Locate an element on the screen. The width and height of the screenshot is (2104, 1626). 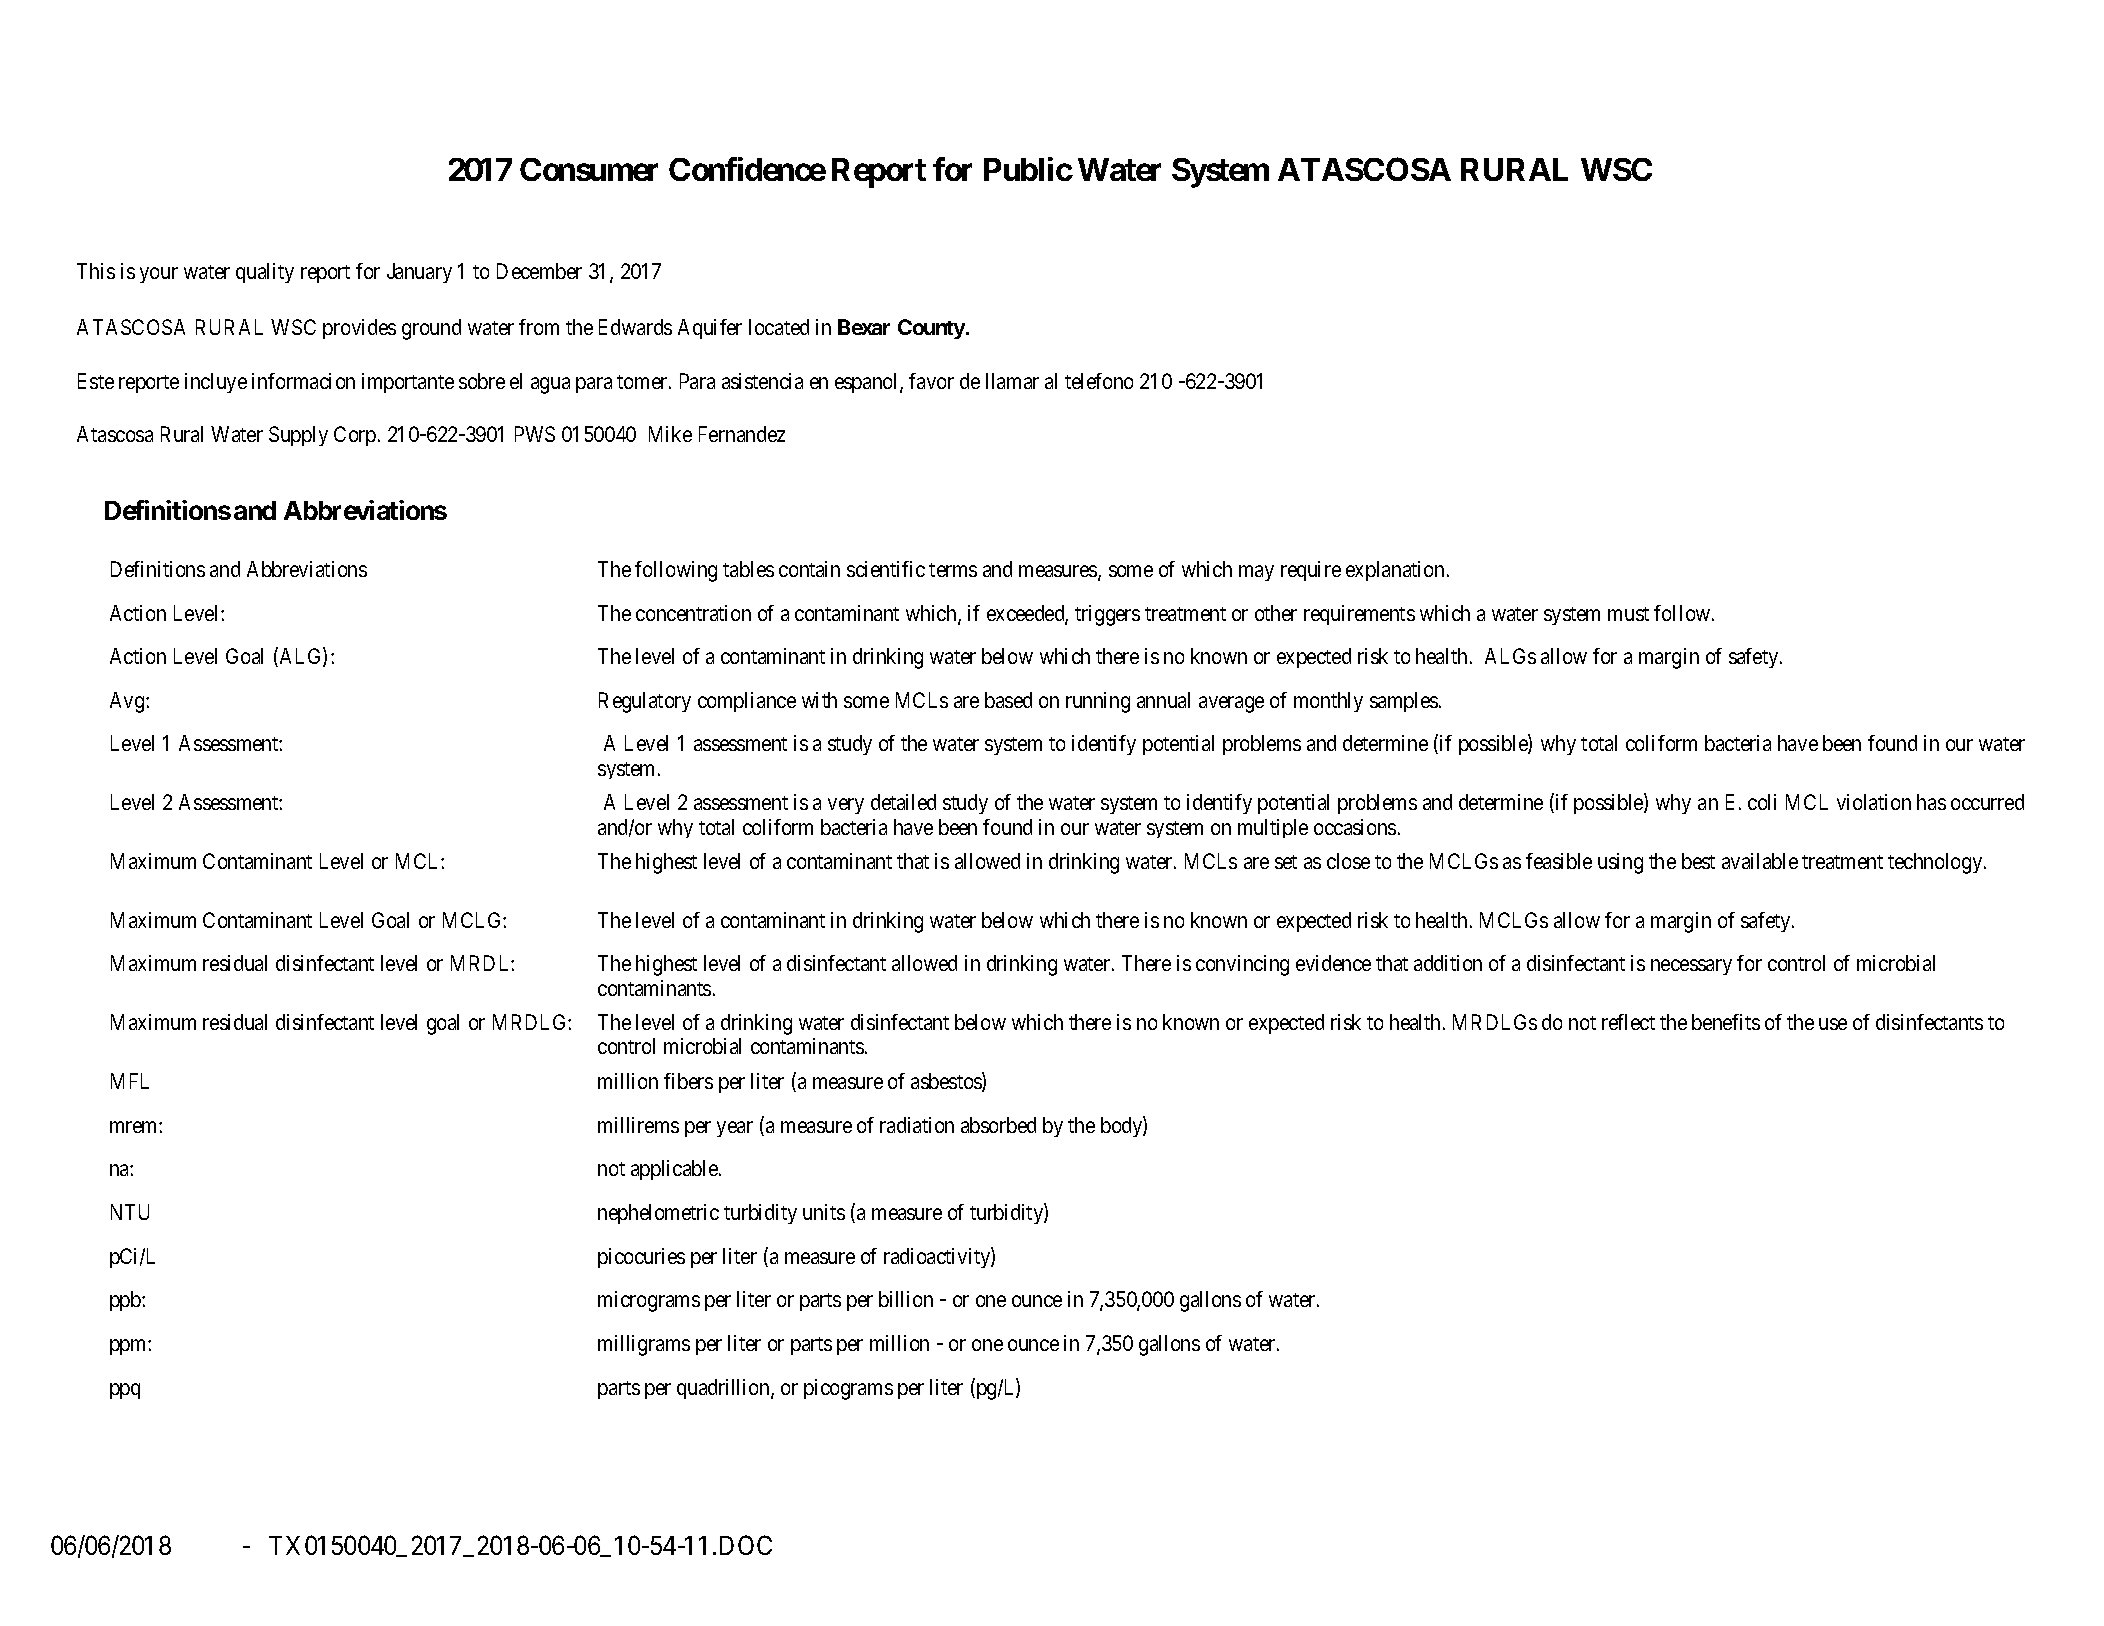
Avg is located at coordinates (128, 702).
